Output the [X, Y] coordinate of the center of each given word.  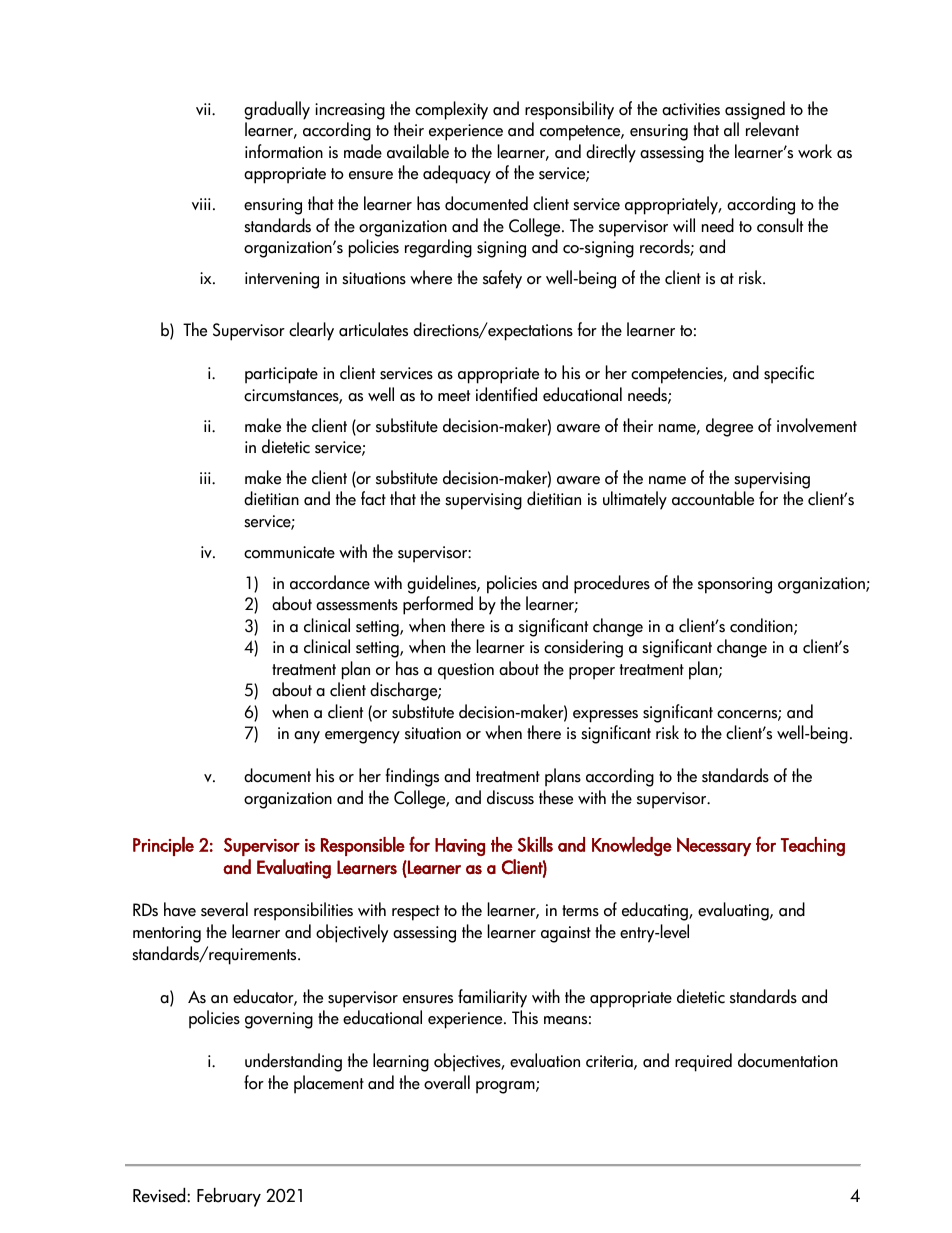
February [229, 1197]
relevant [772, 129]
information [284, 151]
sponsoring [735, 585]
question [466, 671]
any [307, 737]
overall [447, 1082]
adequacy [457, 174]
